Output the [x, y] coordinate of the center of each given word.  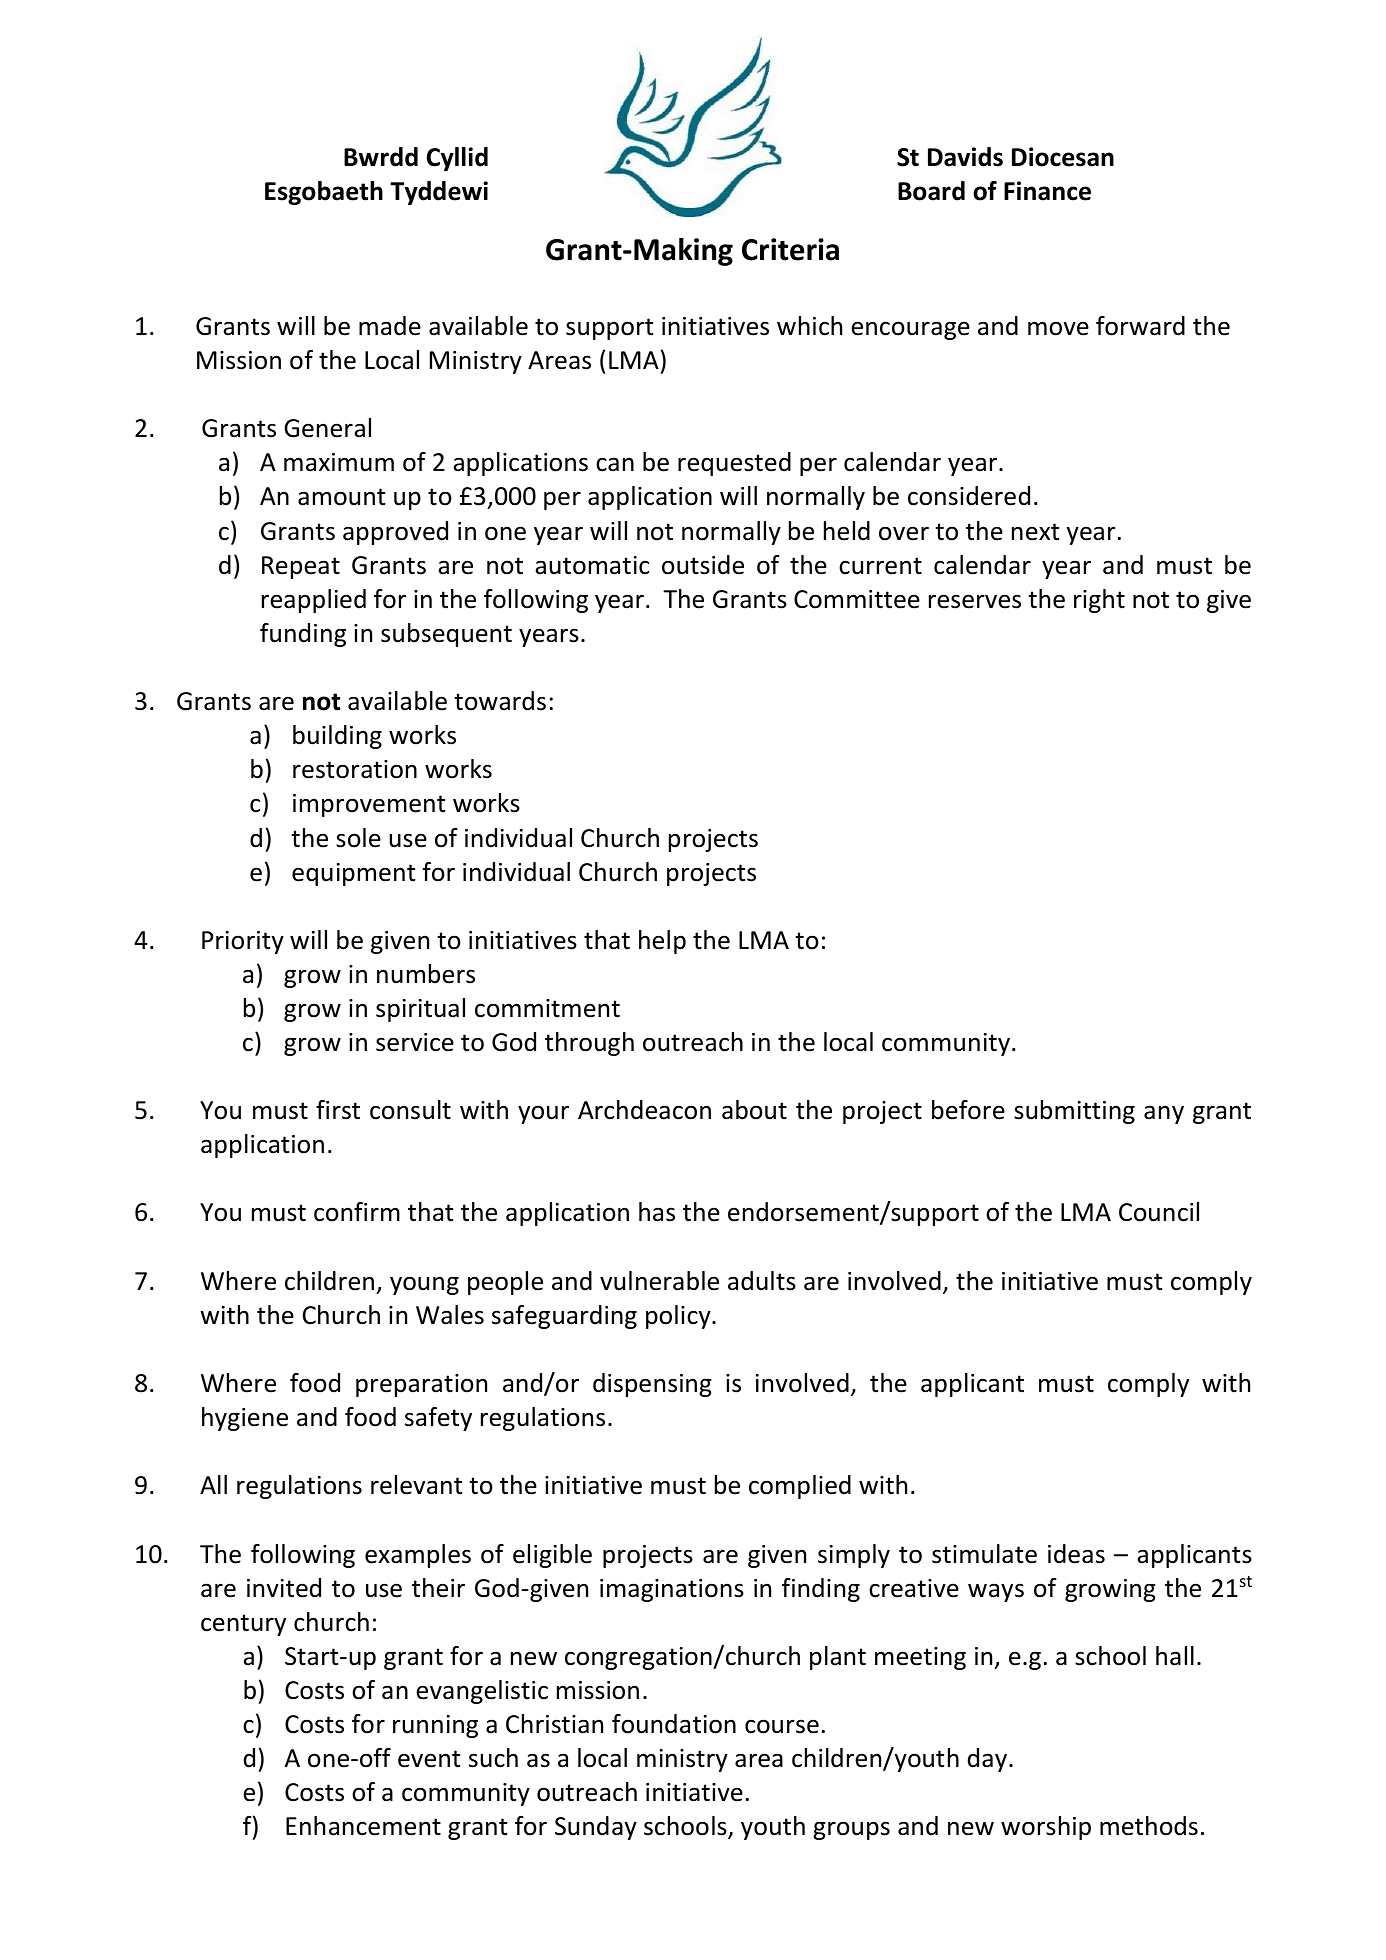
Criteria [790, 249]
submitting [1074, 1112]
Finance [1047, 191]
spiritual [420, 1010]
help [662, 942]
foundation [674, 1724]
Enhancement [363, 1826]
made [390, 326]
